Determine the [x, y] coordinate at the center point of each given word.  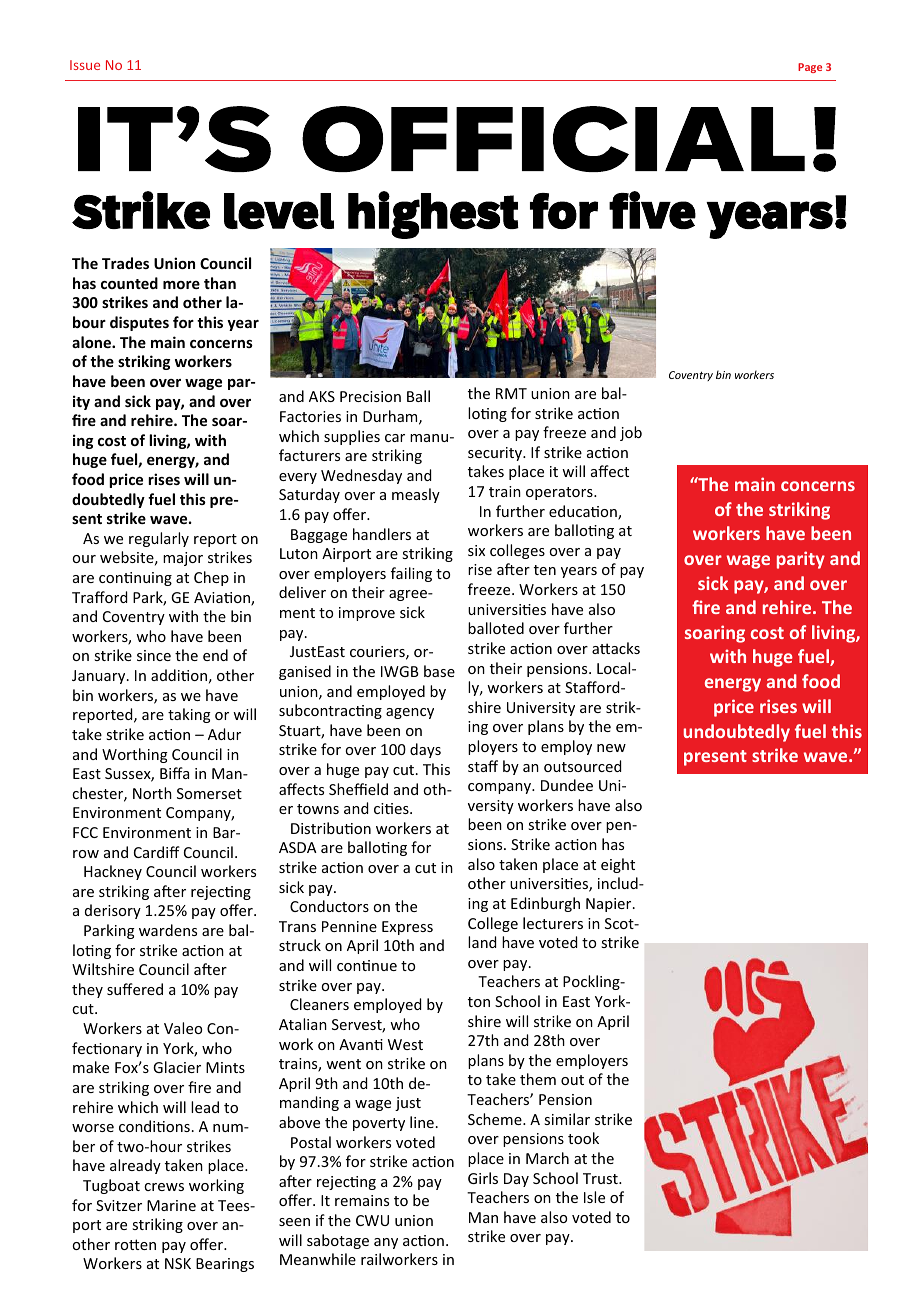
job [631, 433]
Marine [171, 1205]
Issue [85, 65]
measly [416, 495]
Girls [483, 1178]
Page [810, 68]
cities [392, 808]
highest [433, 215]
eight [618, 865]
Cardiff [157, 852]
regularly [159, 539]
